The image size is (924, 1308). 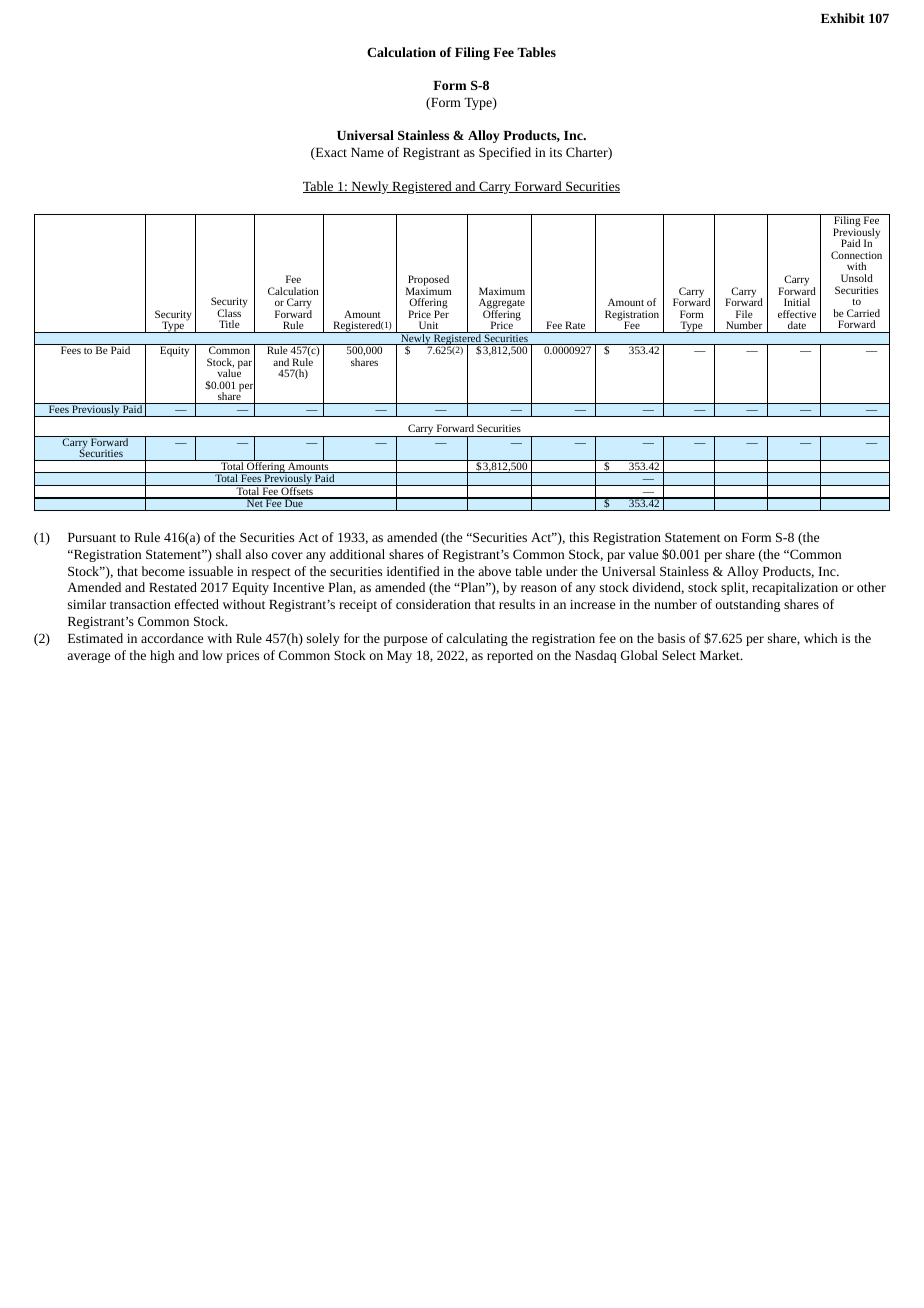 I want to click on Initial, so click(x=797, y=302).
